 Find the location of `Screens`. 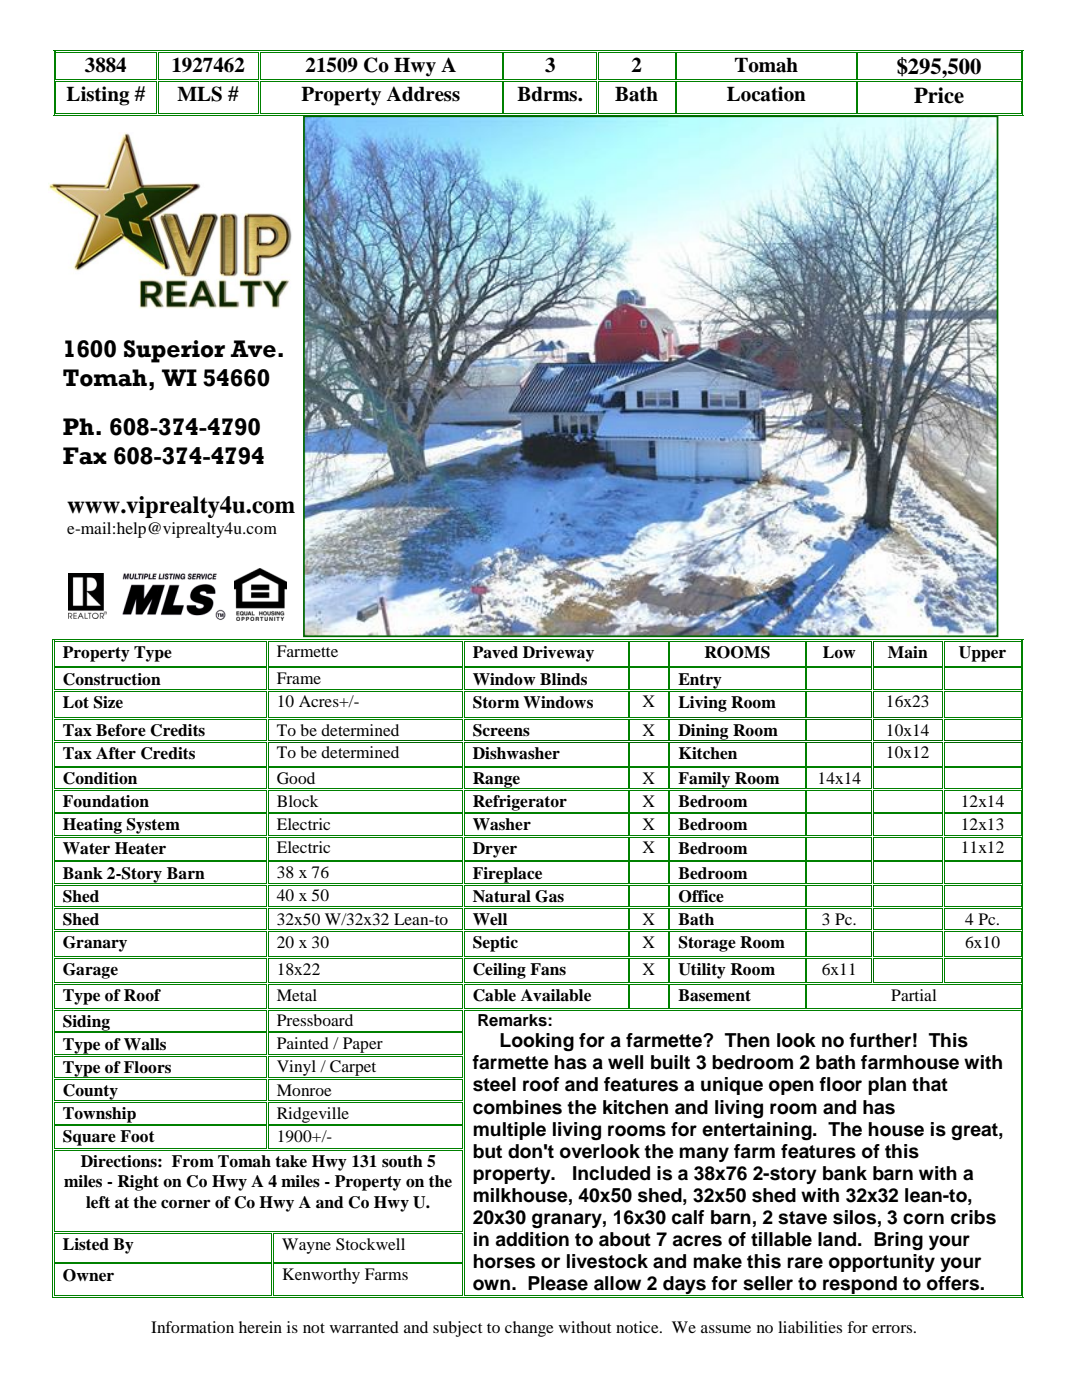

Screens is located at coordinates (501, 730).
